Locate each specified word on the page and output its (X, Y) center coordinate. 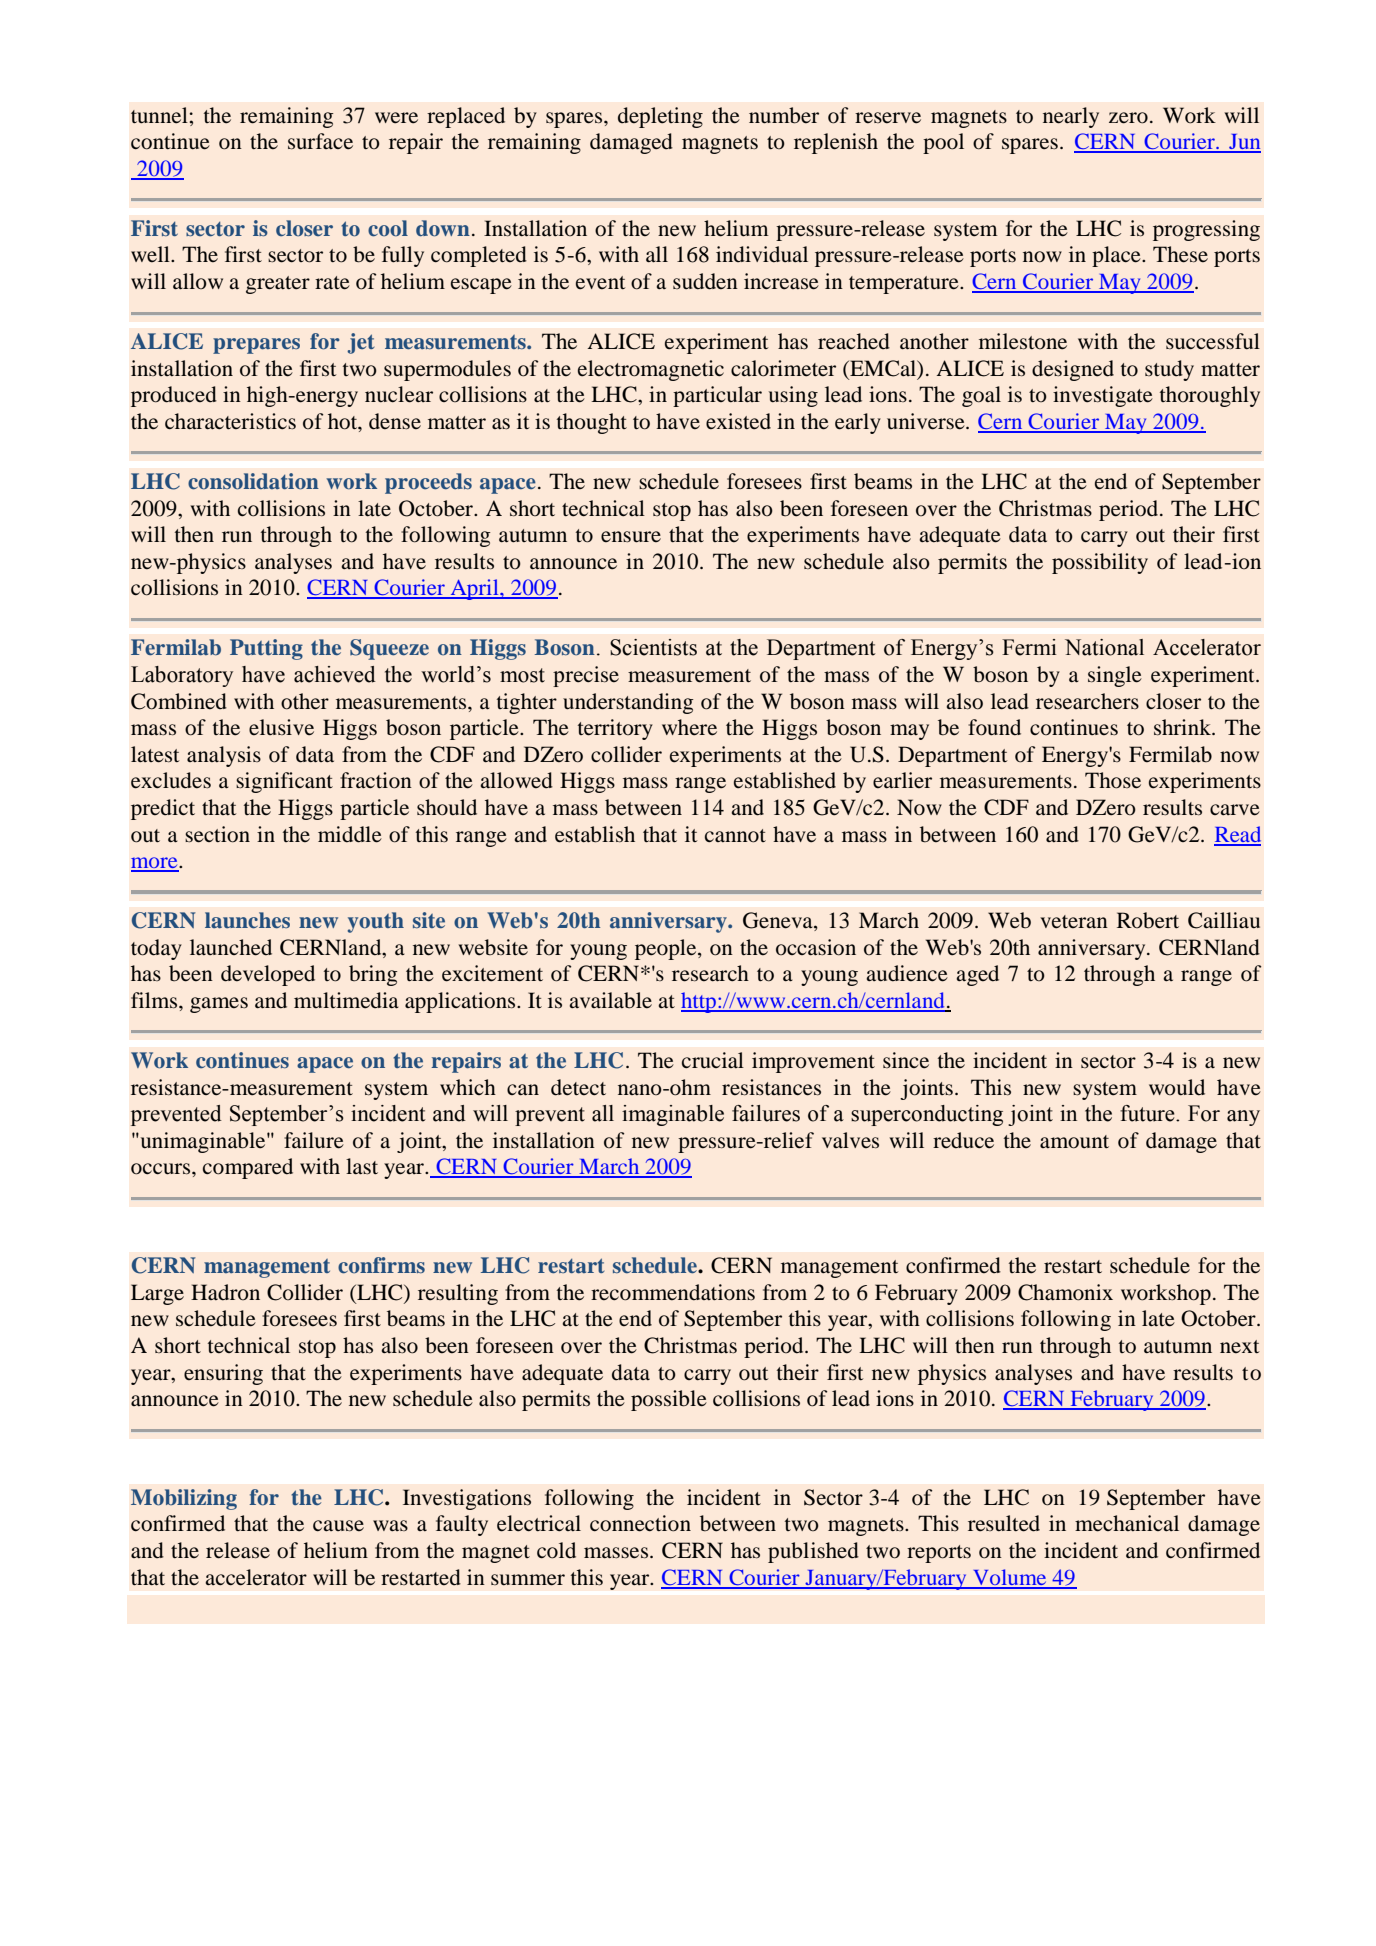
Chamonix (1065, 1292)
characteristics (230, 421)
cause (338, 1526)
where (689, 727)
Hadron (225, 1292)
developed (268, 975)
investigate (1103, 396)
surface (320, 141)
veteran (1074, 922)
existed (738, 421)
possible (669, 1400)
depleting (660, 117)
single (1115, 676)
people (667, 949)
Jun (1244, 143)
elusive (281, 727)
